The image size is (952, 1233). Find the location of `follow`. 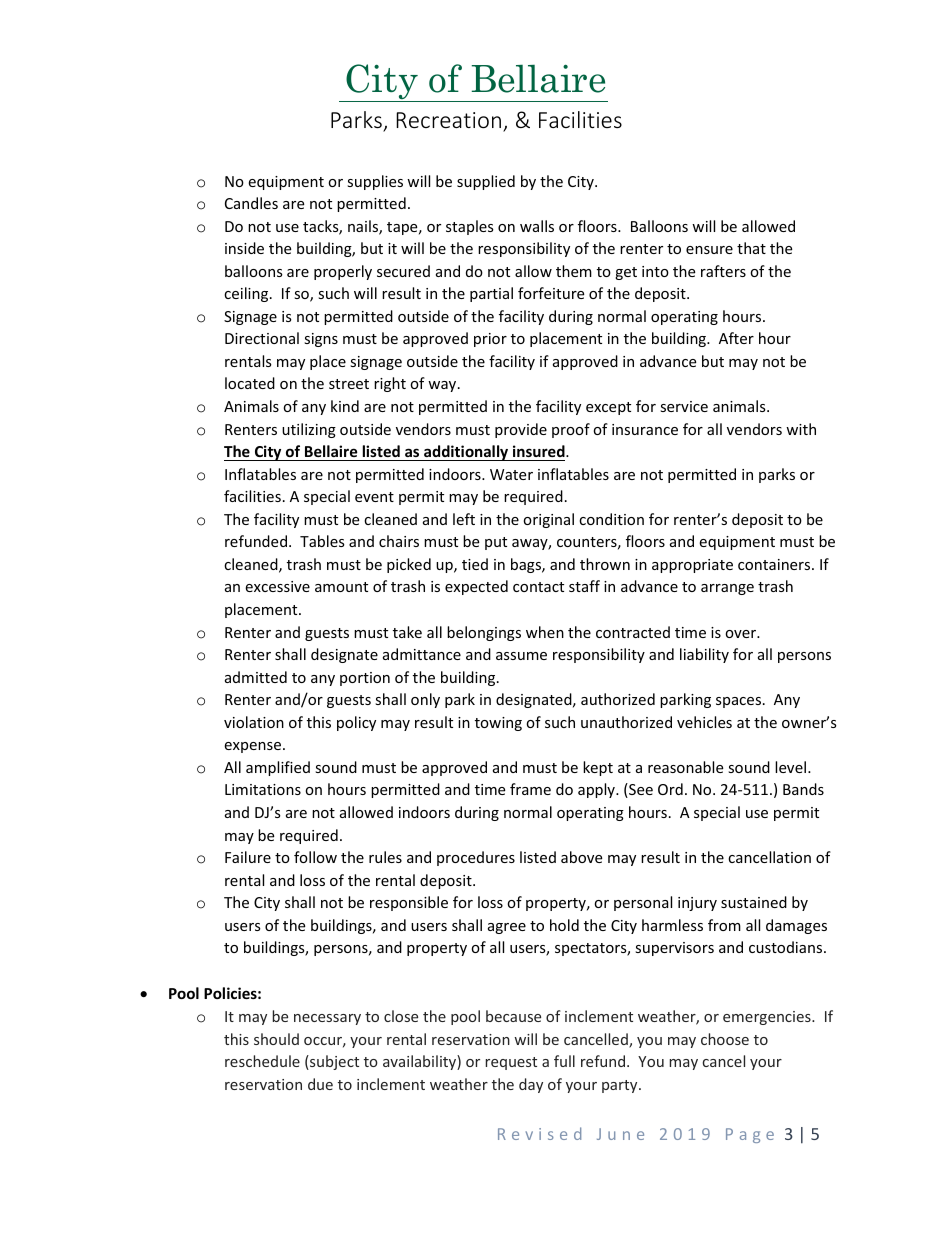

follow is located at coordinates (315, 857).
